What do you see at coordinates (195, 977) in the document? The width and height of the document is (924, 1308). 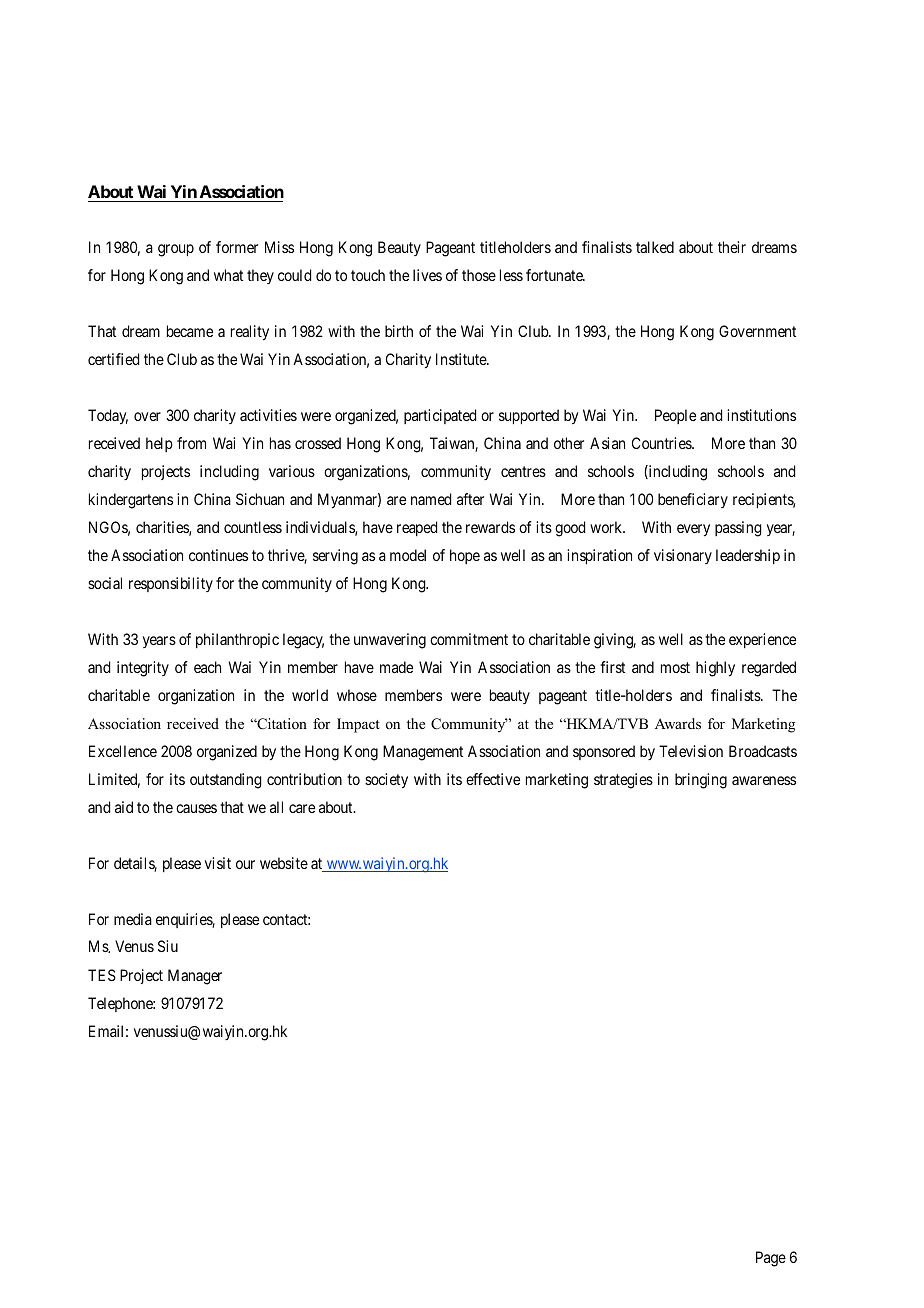 I see `Manager` at bounding box center [195, 977].
